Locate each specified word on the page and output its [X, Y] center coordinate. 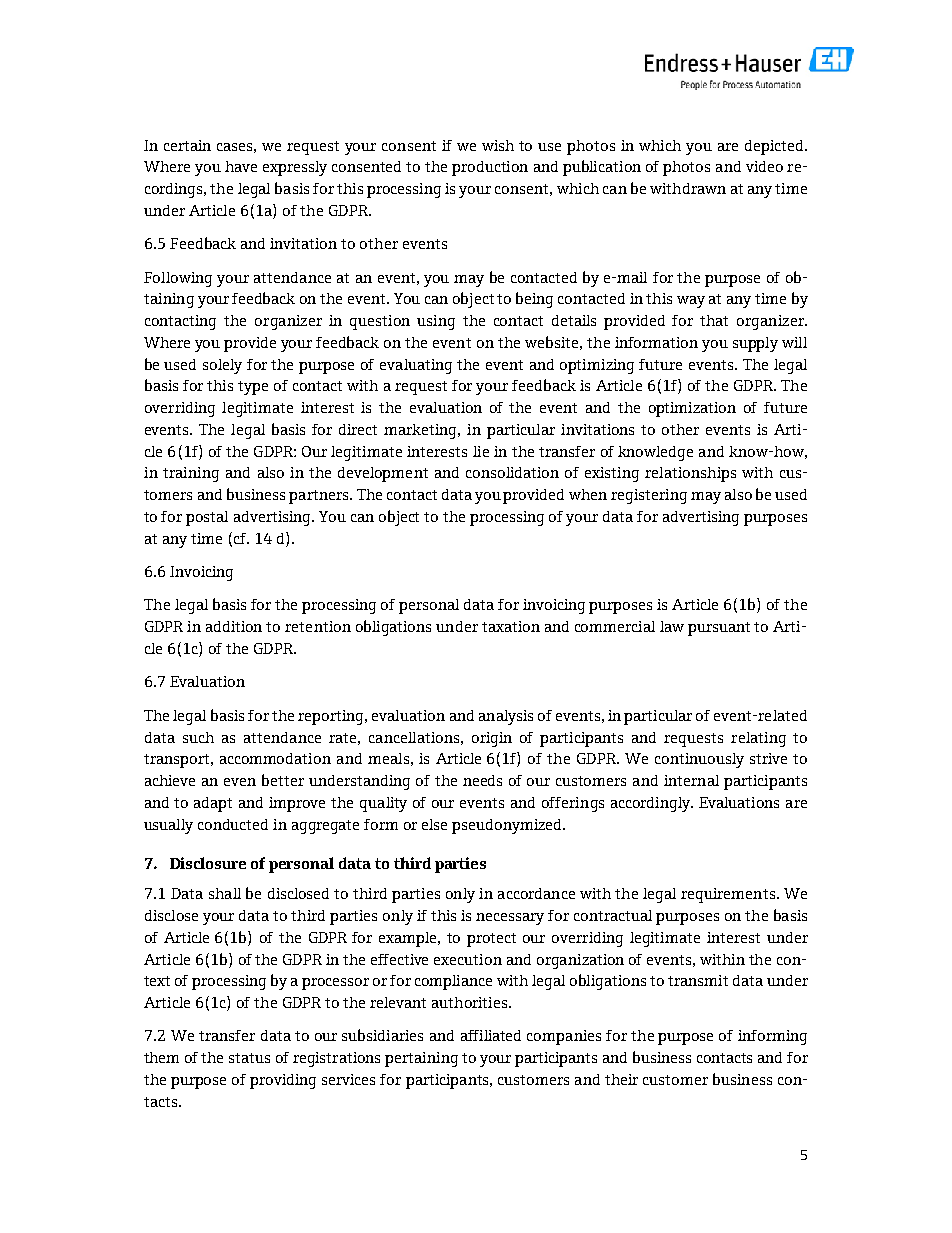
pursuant [719, 629]
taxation [511, 626]
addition [234, 626]
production [490, 168]
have [241, 166]
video [764, 166]
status [249, 1058]
